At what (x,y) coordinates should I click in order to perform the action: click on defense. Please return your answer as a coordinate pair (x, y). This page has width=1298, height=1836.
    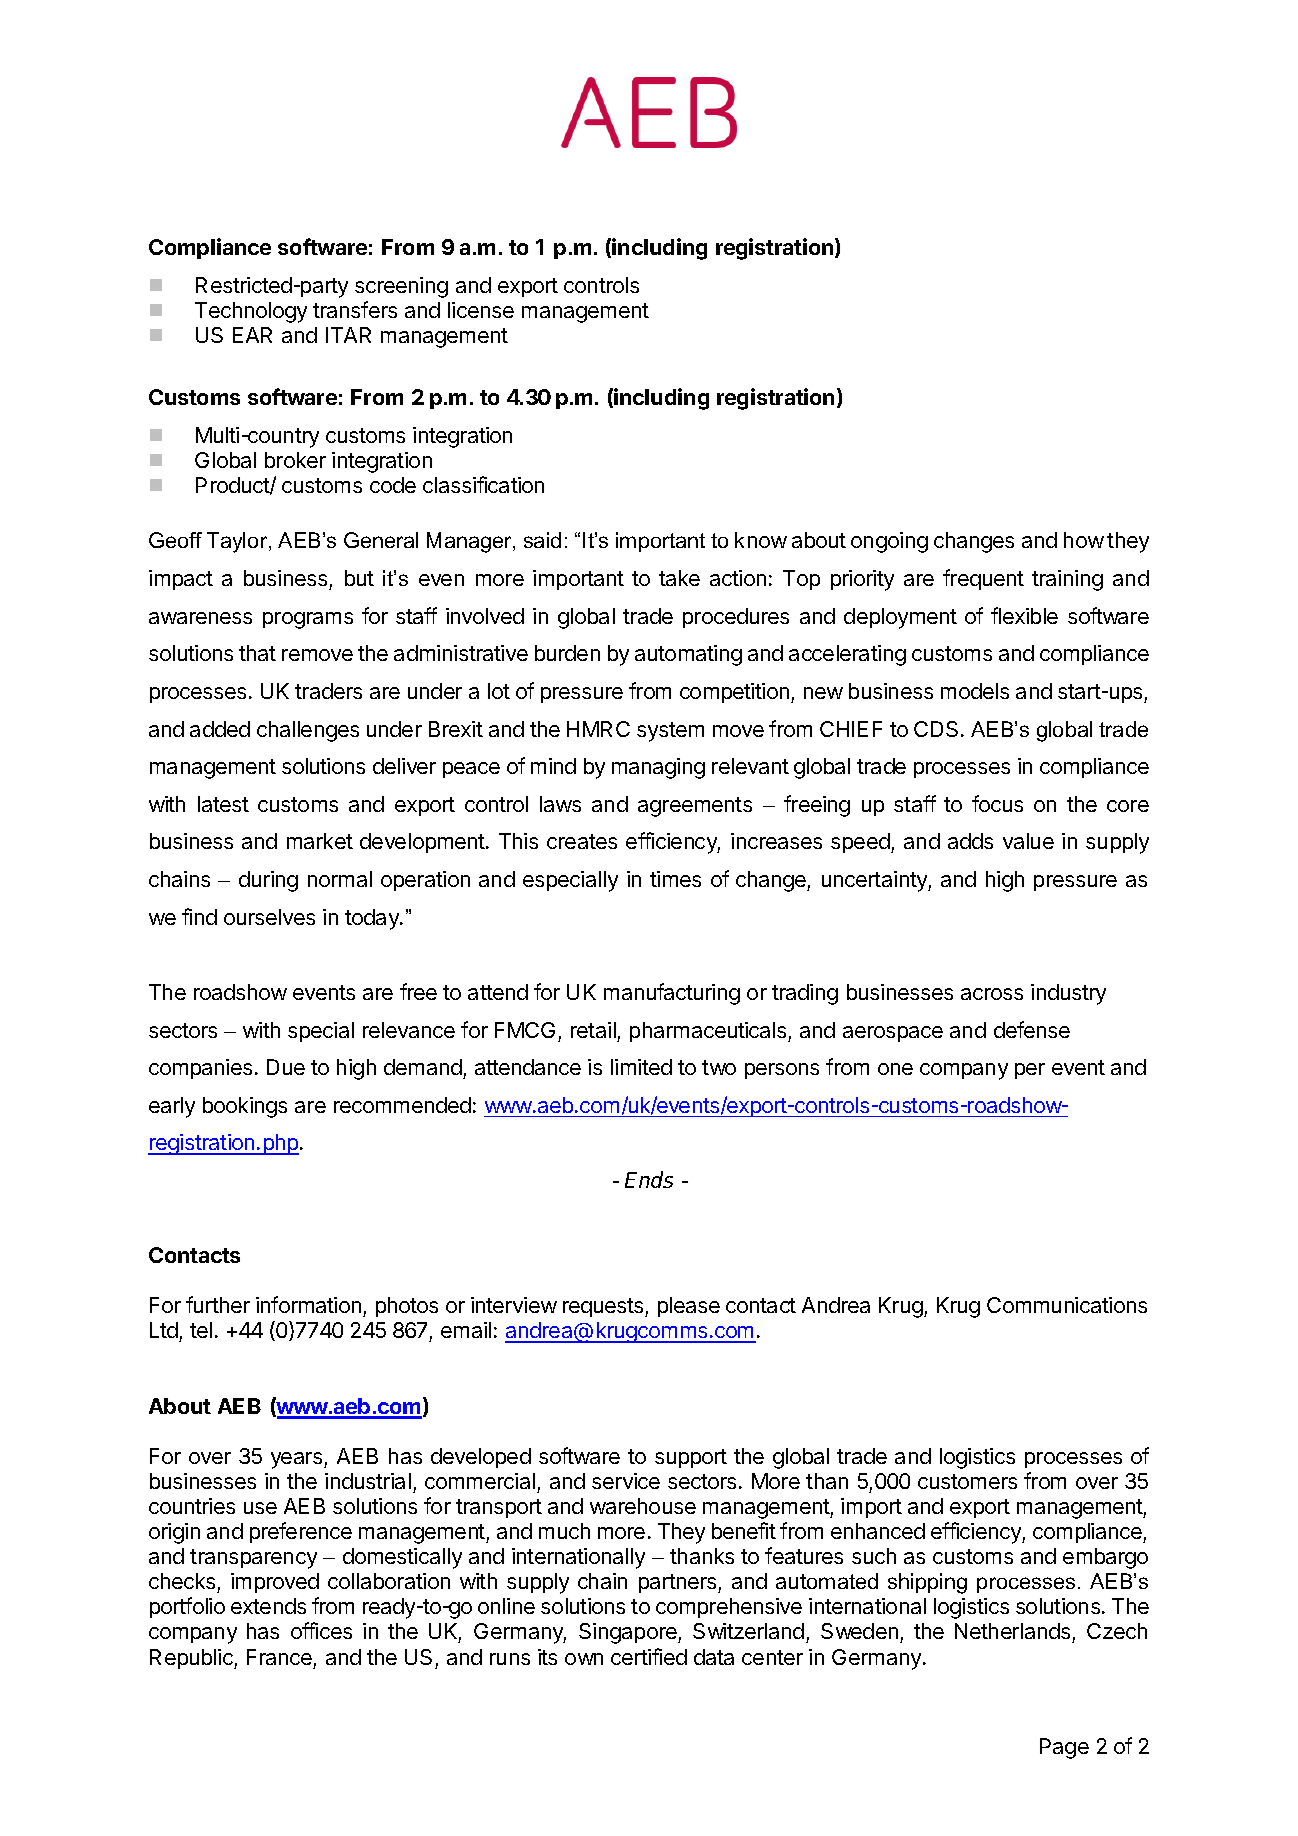
    Looking at the image, I should click on (1032, 1029).
